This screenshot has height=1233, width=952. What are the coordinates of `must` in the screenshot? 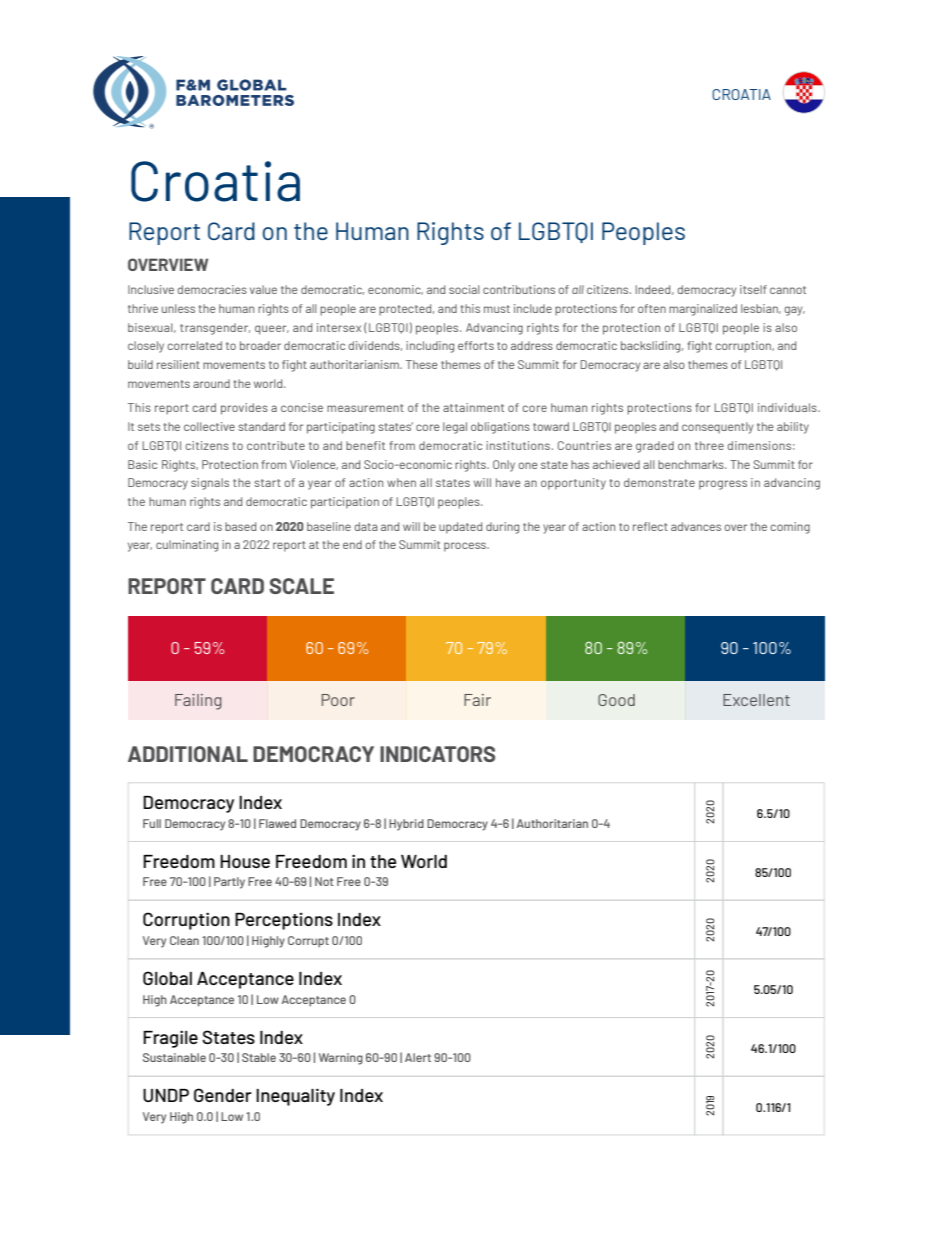 It's located at (497, 309).
